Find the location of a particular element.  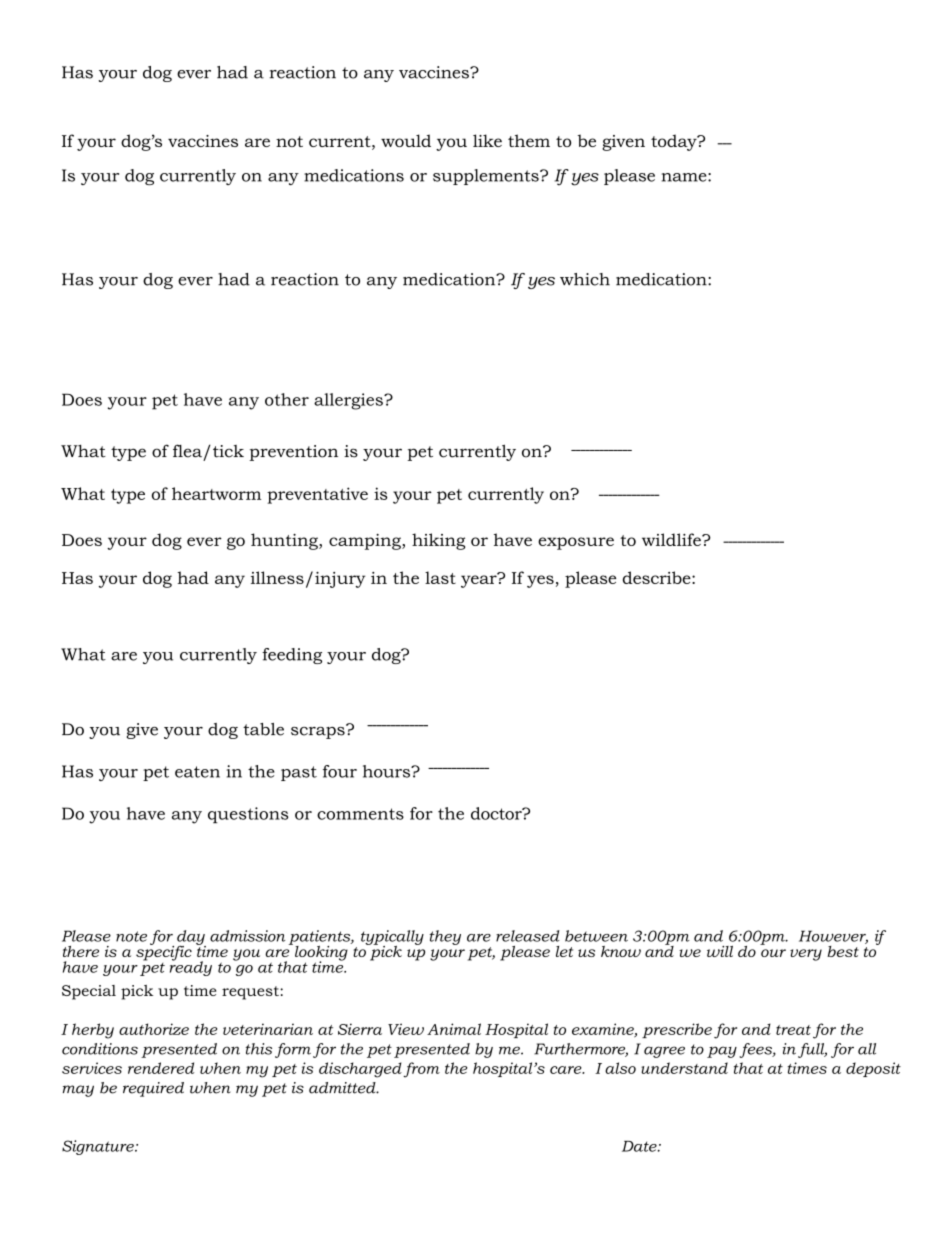

would is located at coordinates (406, 140).
